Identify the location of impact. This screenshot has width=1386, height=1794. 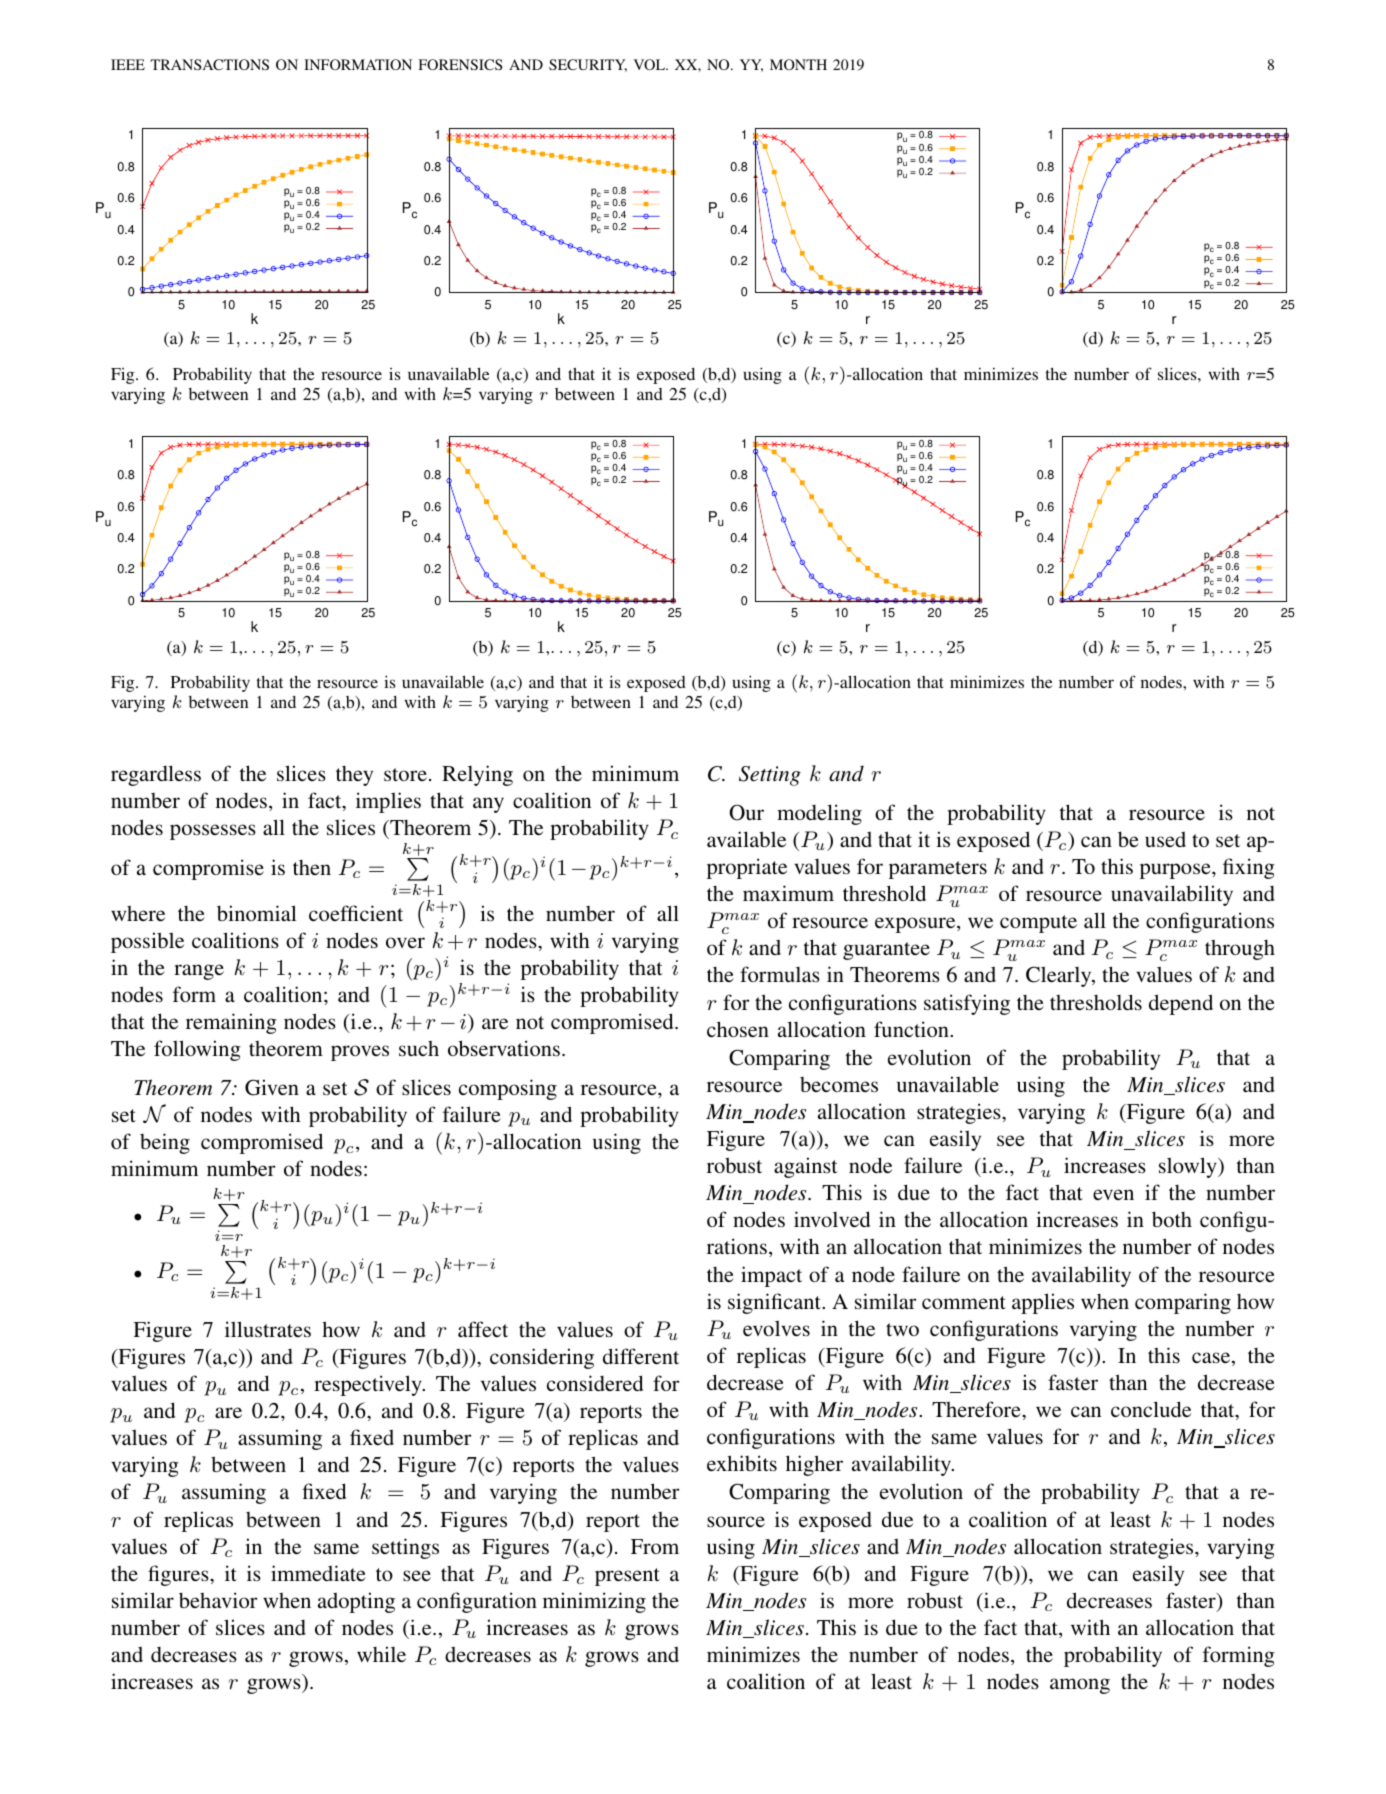
(771, 1276).
